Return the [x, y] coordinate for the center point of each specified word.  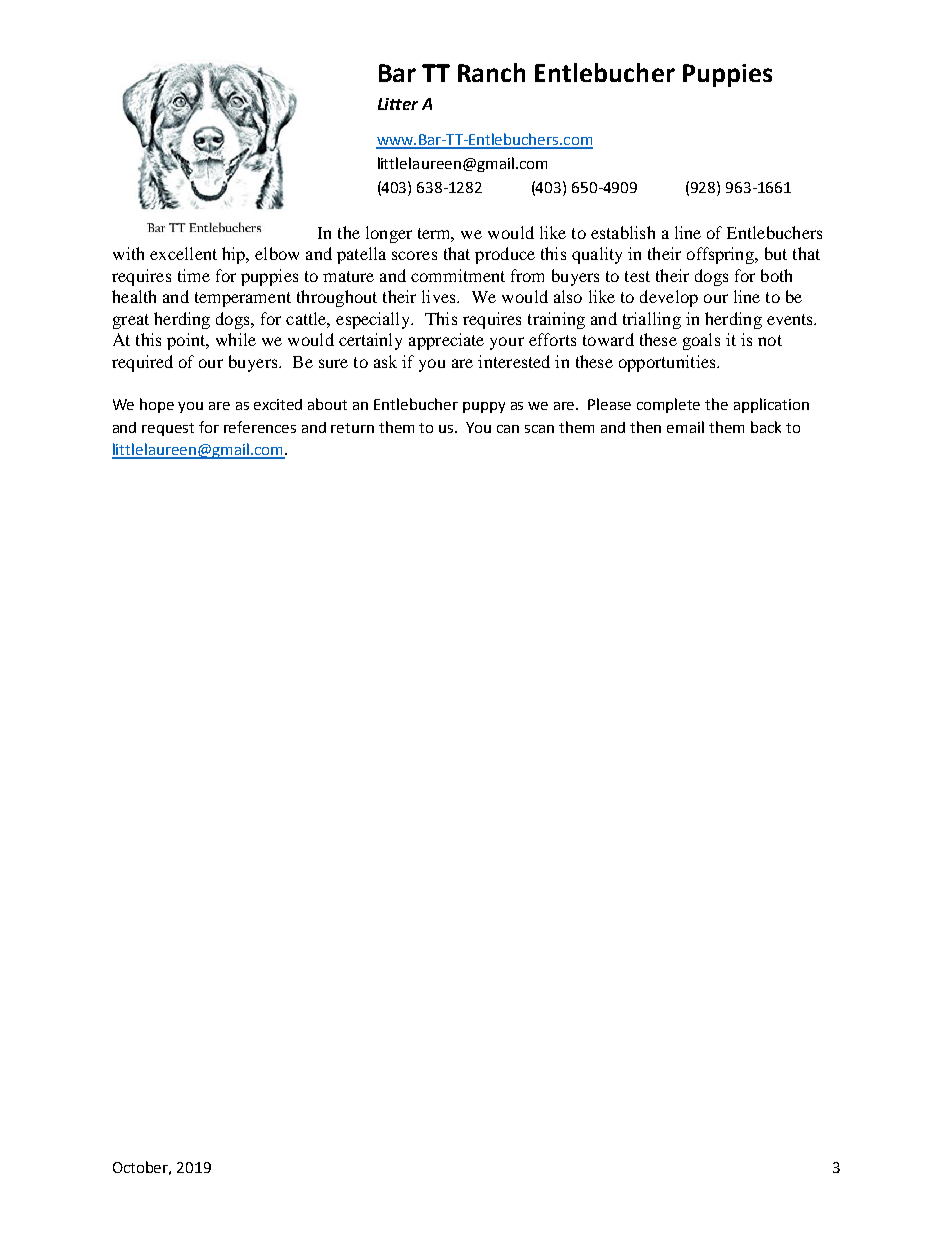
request [168, 429]
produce [505, 255]
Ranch [491, 72]
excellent [183, 253]
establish [623, 232]
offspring [722, 255]
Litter [398, 104]
